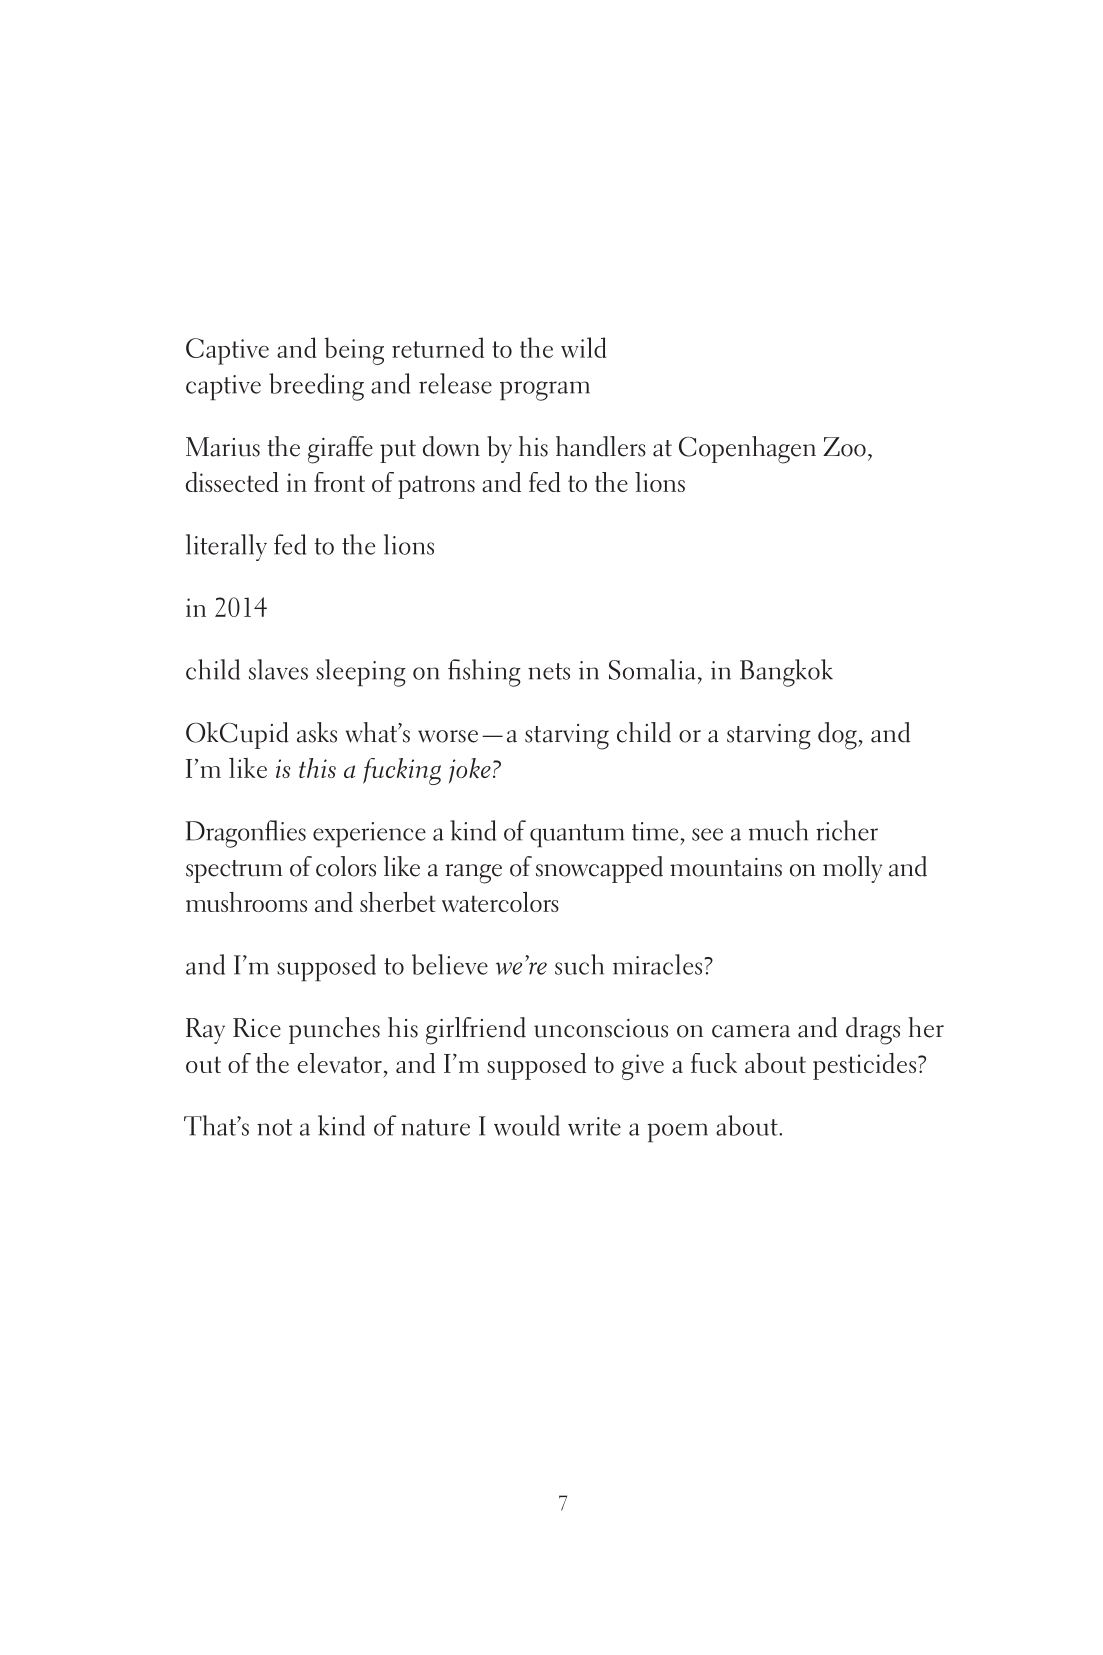 The height and width of the document is (1655, 1103). Describe the element at coordinates (317, 732) in the document. I see `asks` at that location.
